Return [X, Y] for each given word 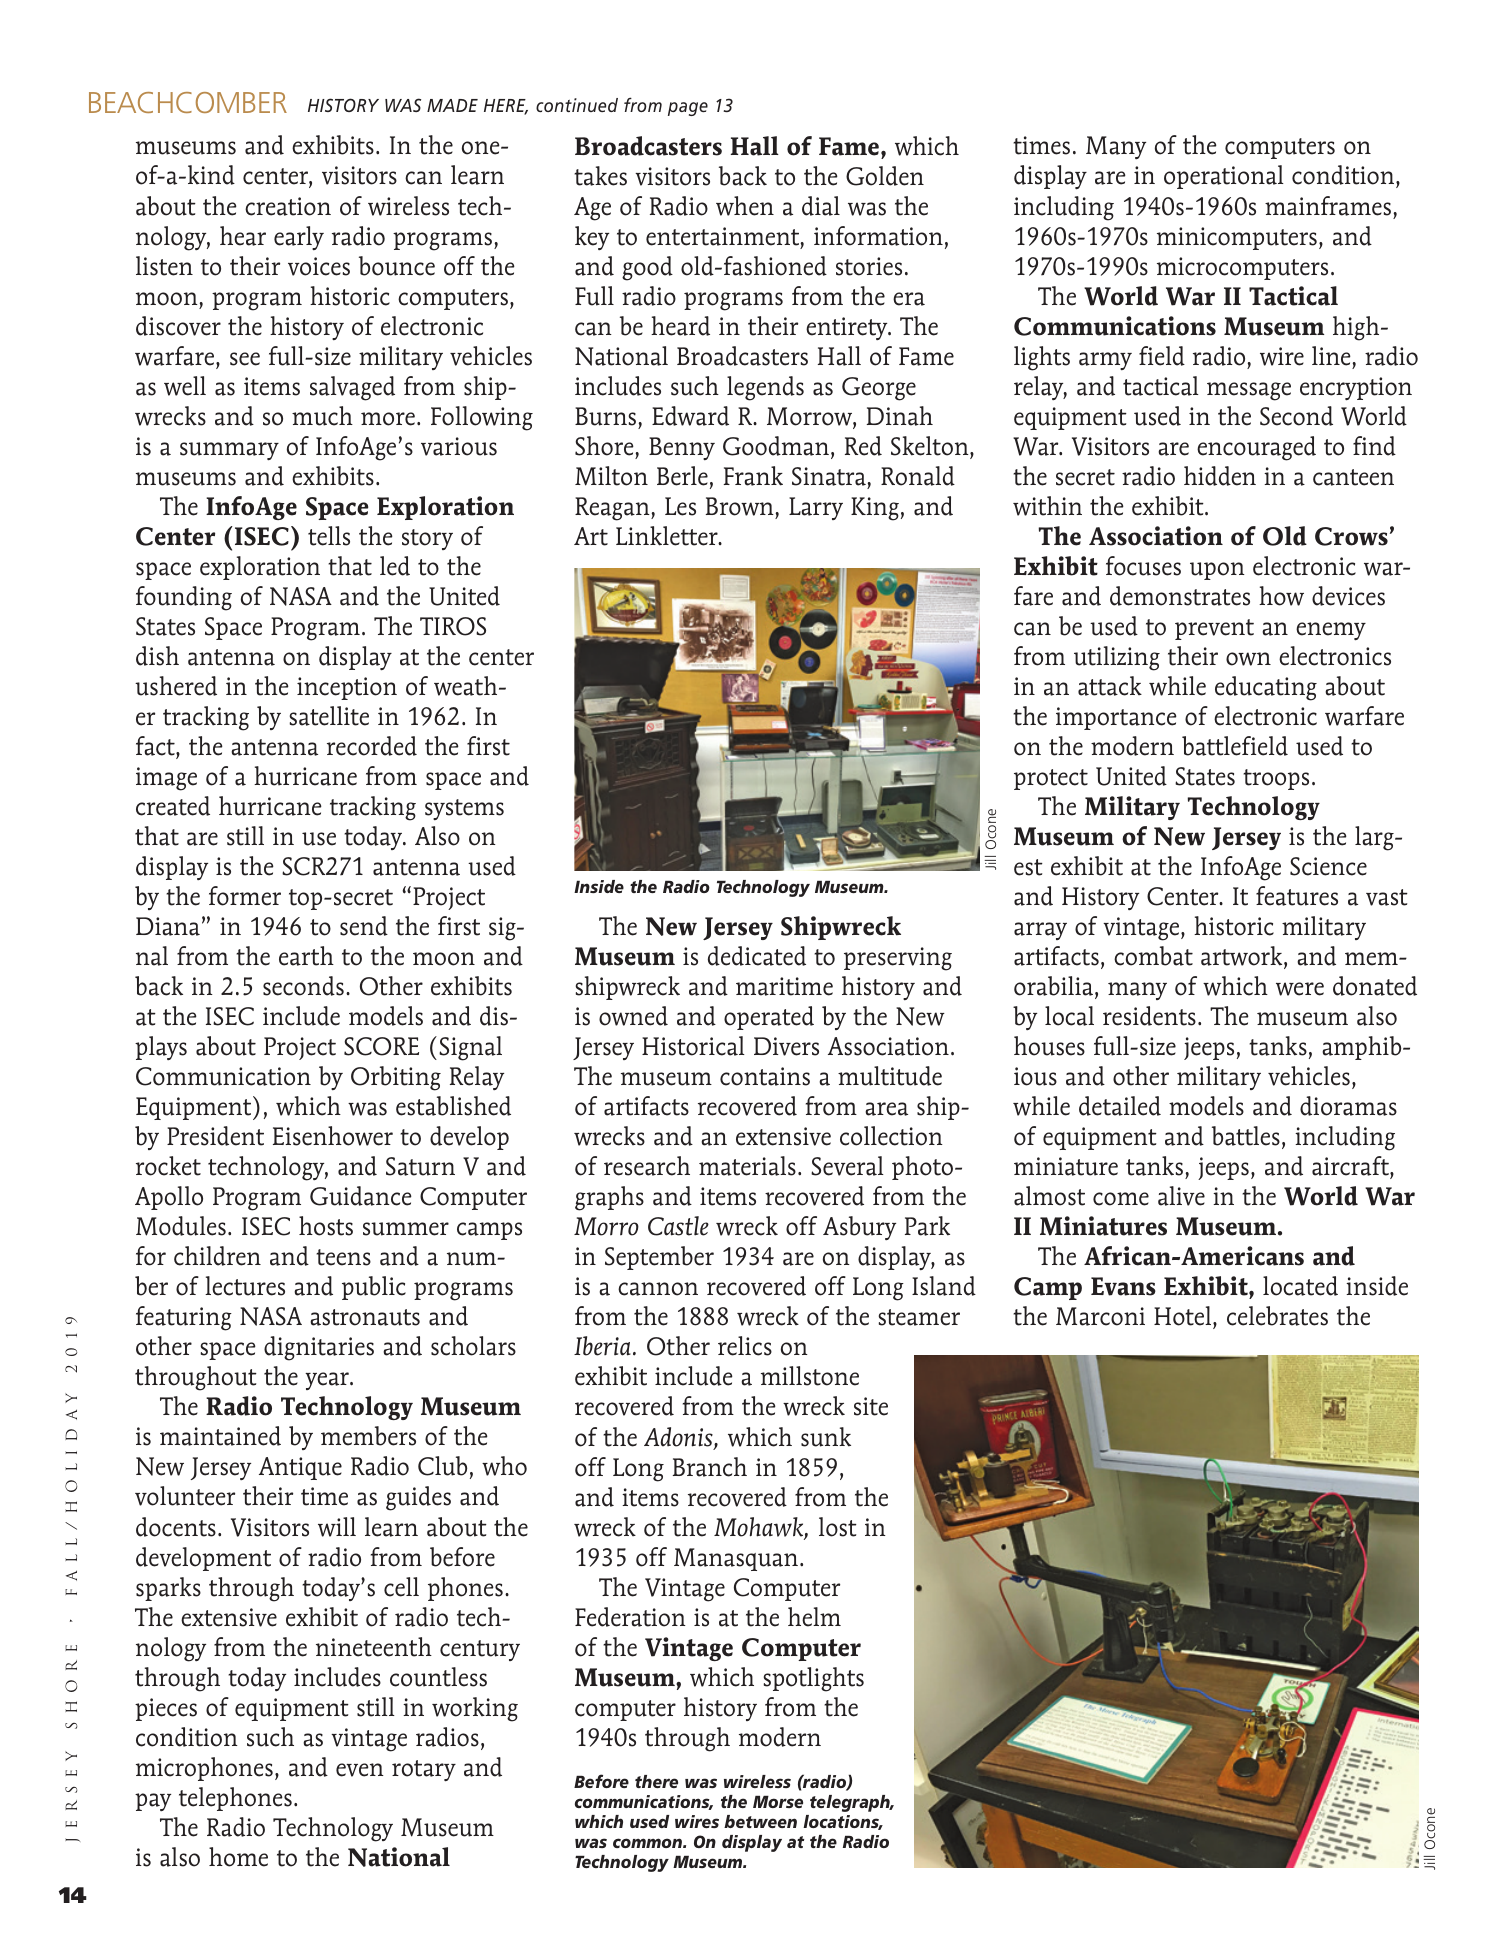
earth [306, 956]
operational [1224, 177]
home [238, 1857]
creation [288, 206]
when [745, 206]
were [1300, 989]
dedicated [757, 956]
